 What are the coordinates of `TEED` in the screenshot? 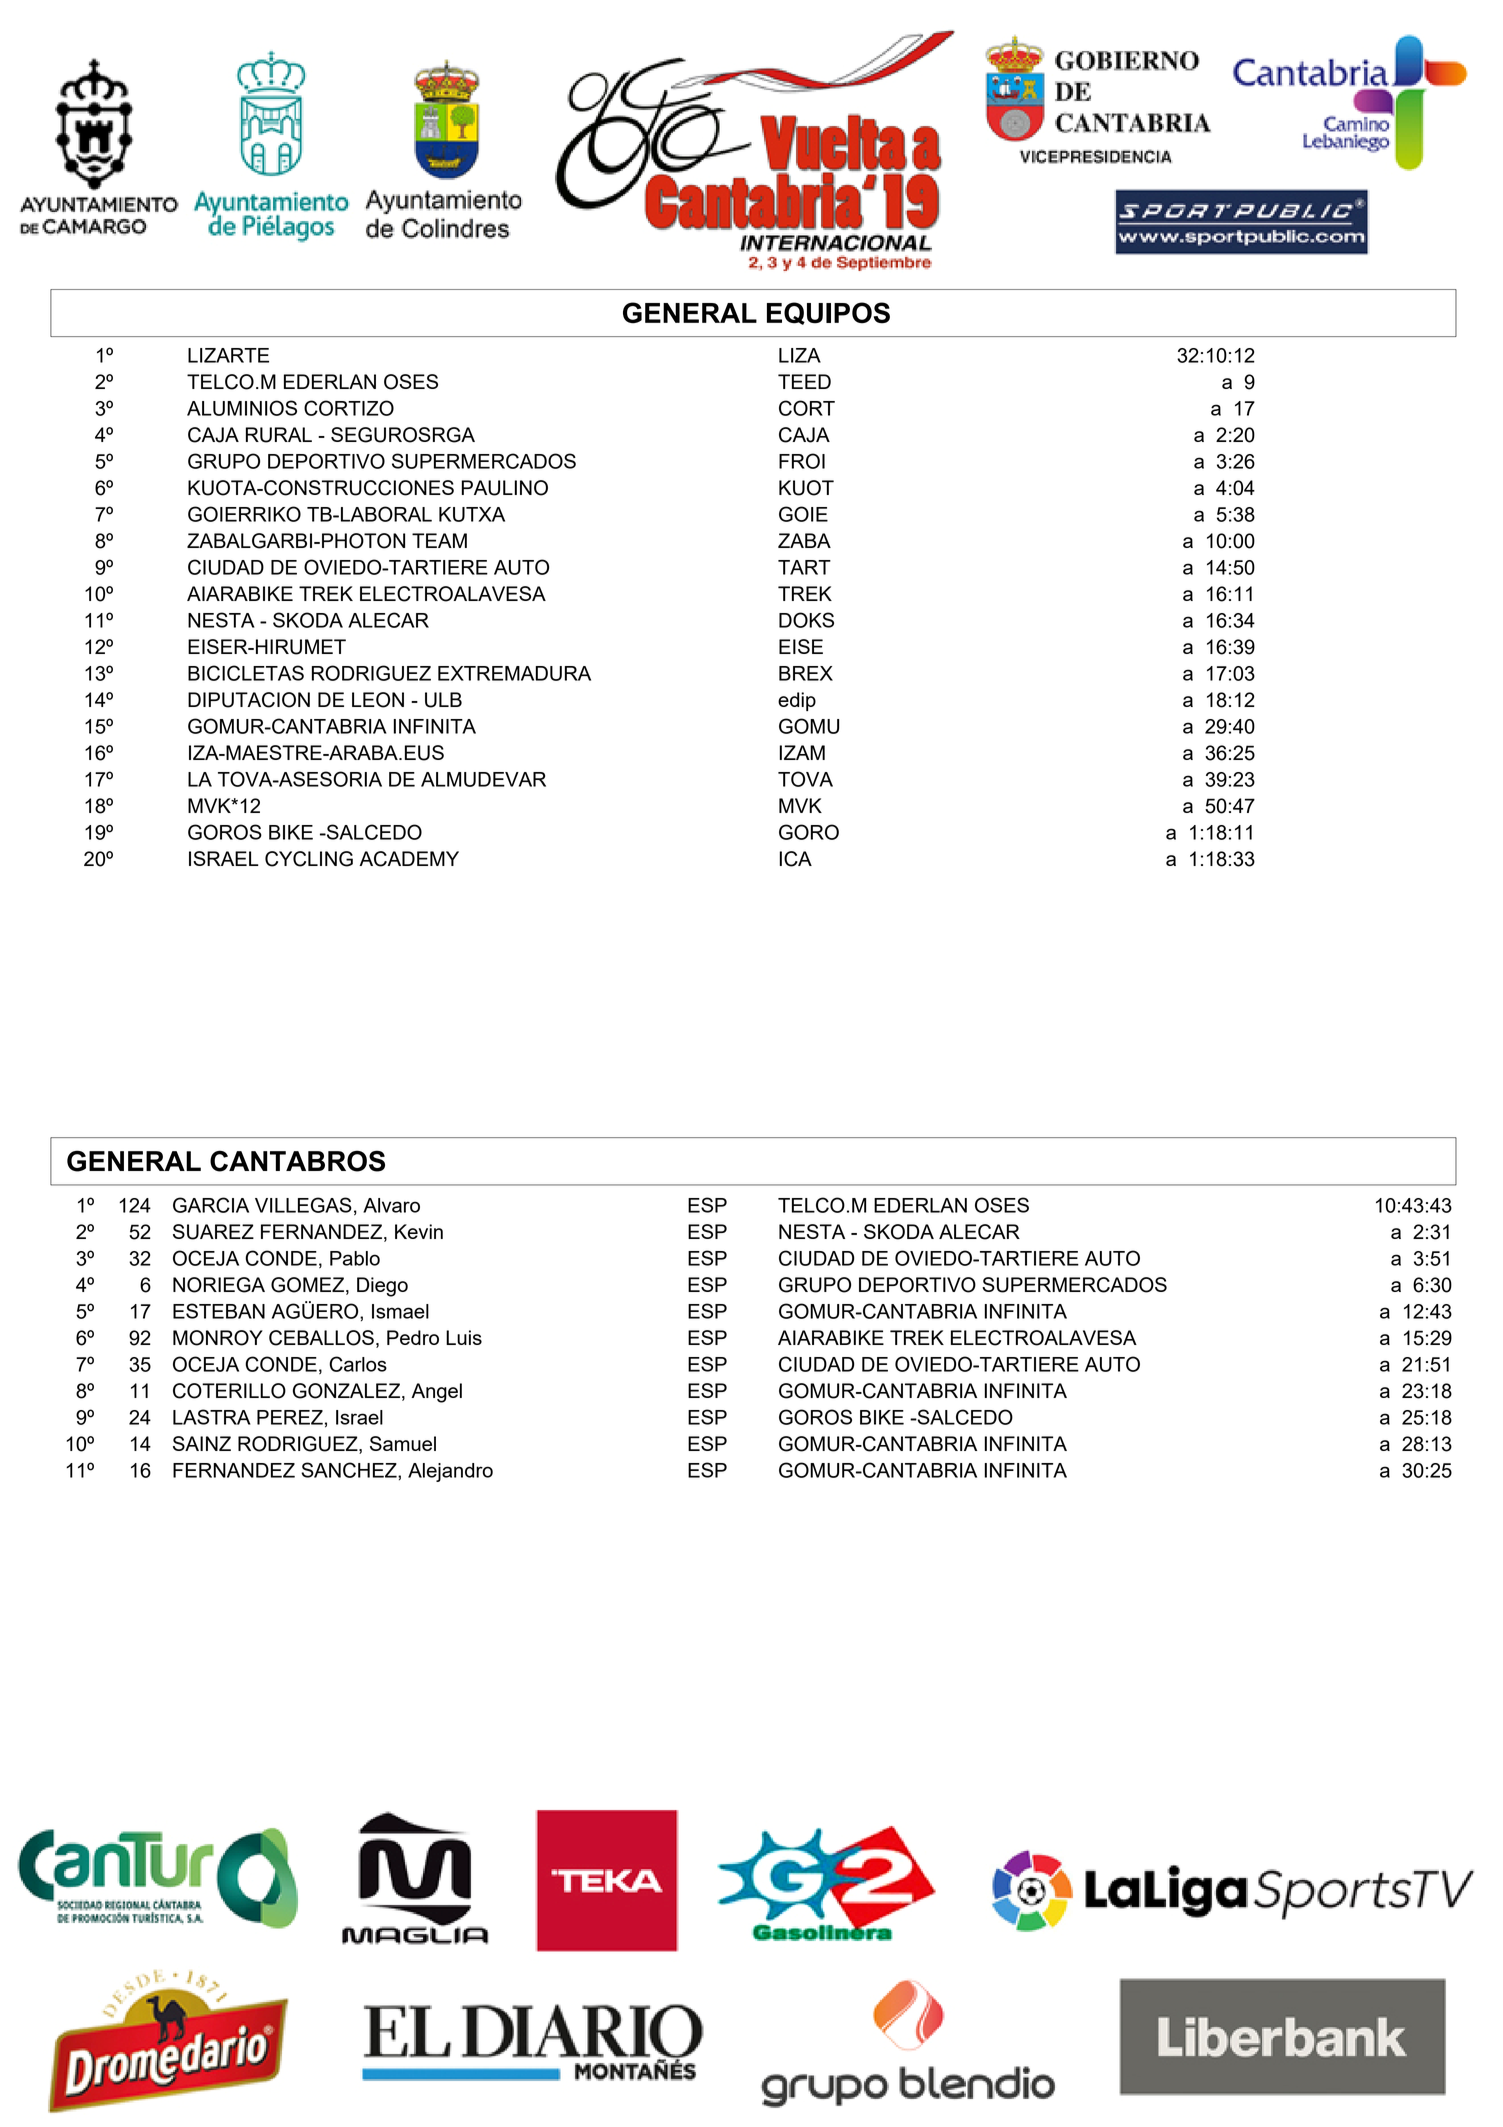 It's located at (804, 381).
